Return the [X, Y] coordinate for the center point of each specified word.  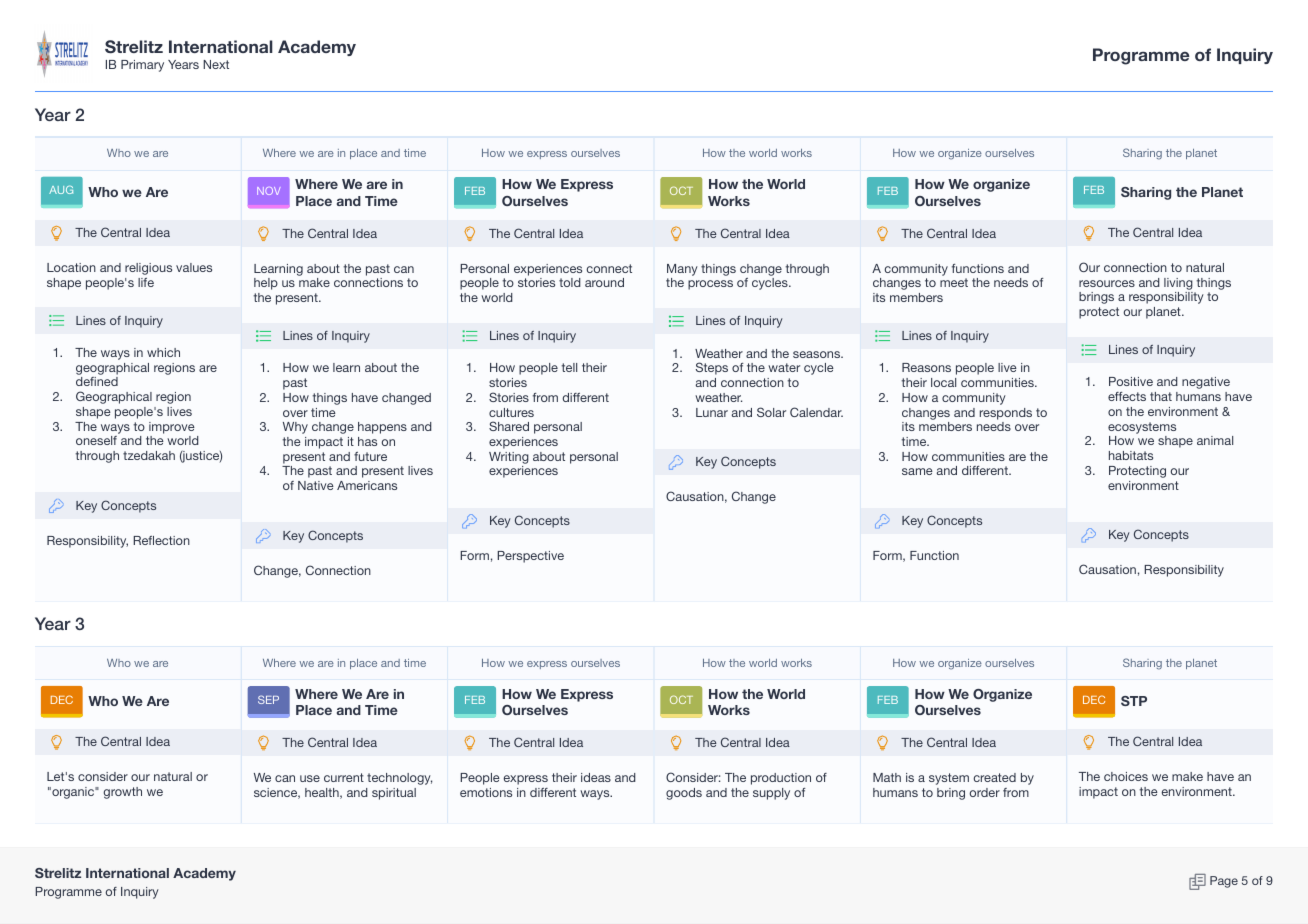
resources [1107, 283]
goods [684, 794]
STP [1134, 701]
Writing [509, 458]
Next [216, 64]
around [604, 282]
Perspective [530, 557]
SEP [268, 699]
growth [122, 793]
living [1178, 284]
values [194, 267]
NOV [268, 191]
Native [316, 485]
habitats [1131, 455]
